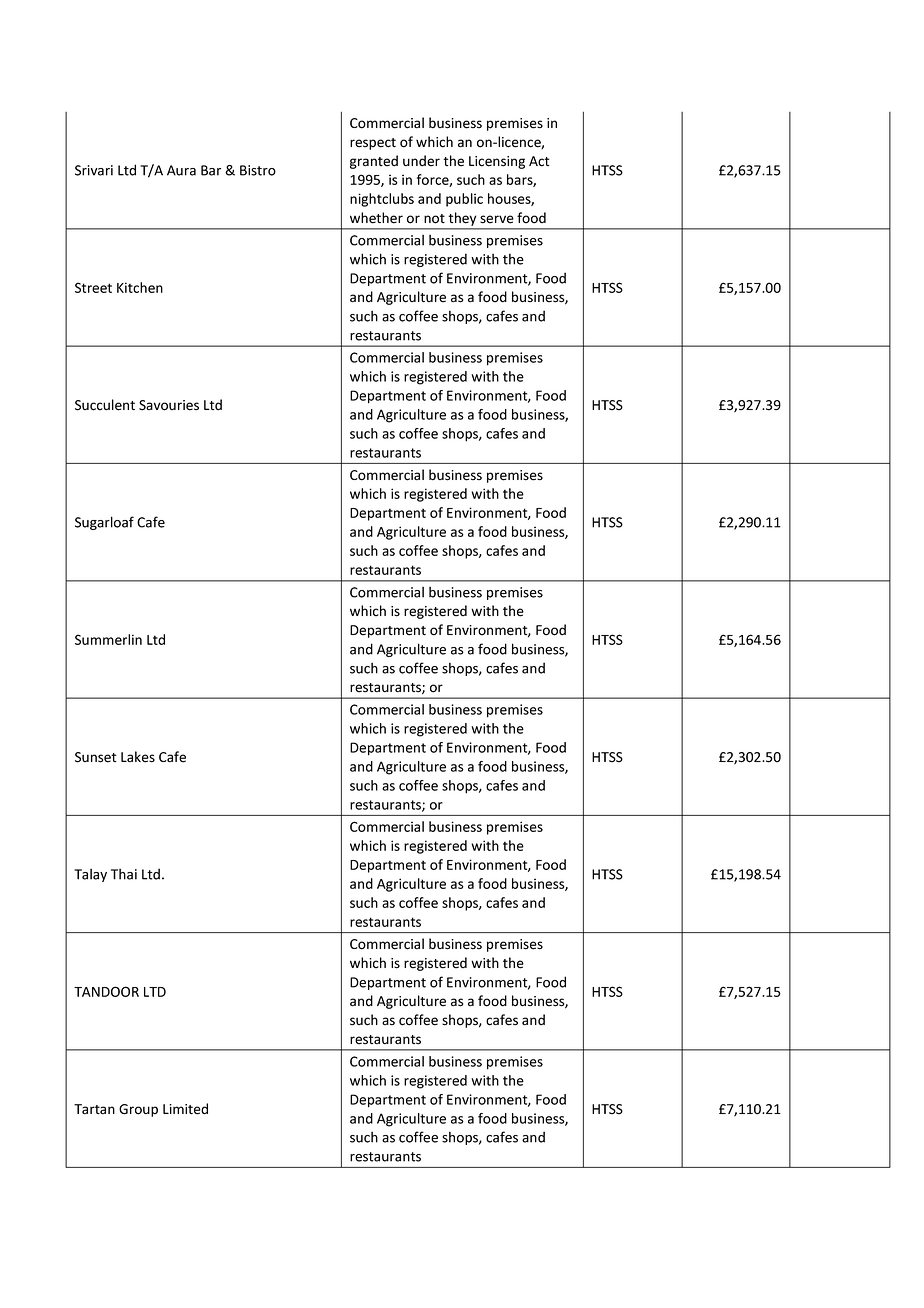 The width and height of the document is (924, 1308). What do you see at coordinates (124, 874) in the document?
I see `Thai` at bounding box center [124, 874].
